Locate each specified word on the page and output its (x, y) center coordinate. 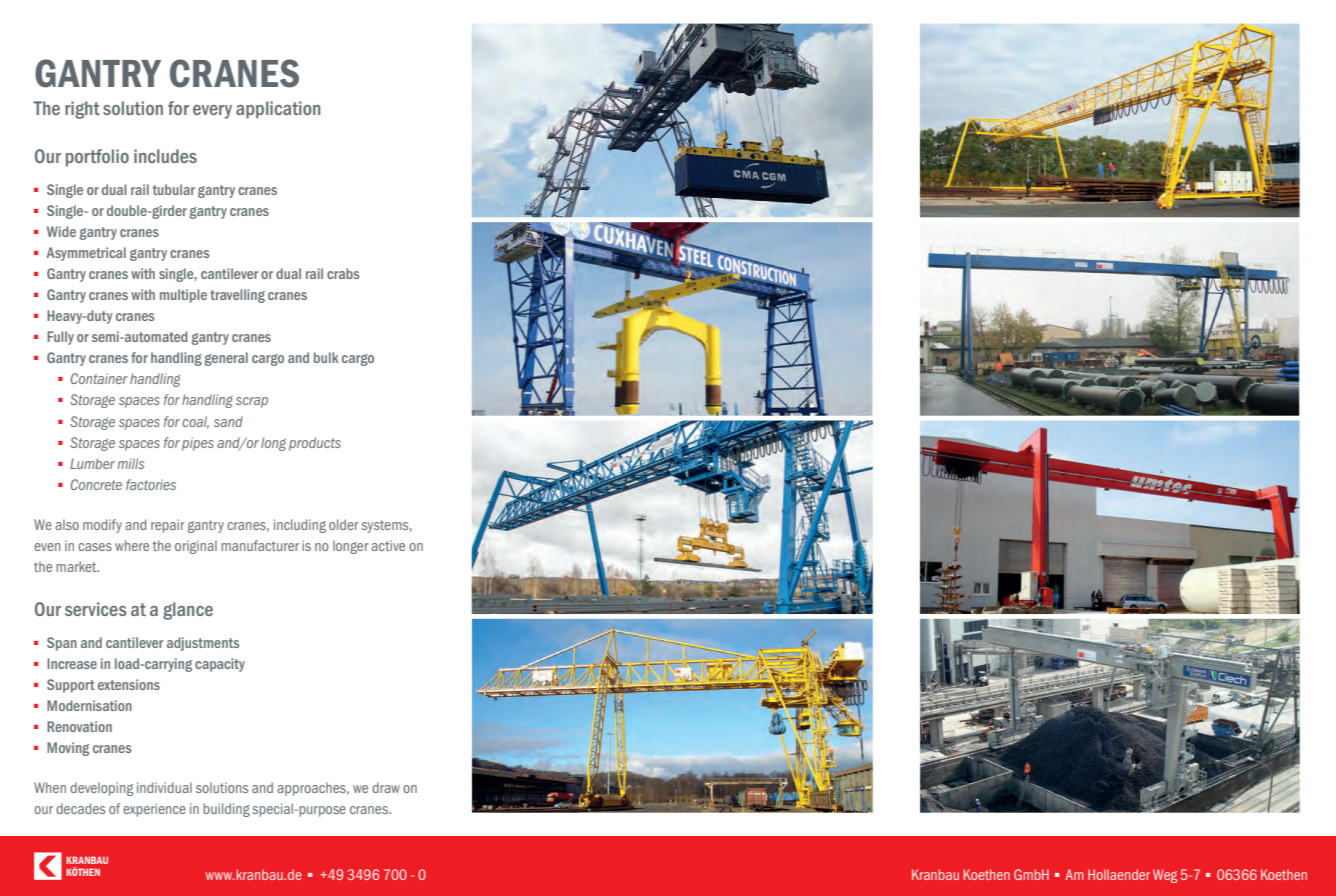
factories (151, 484)
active (388, 545)
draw (386, 787)
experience (154, 810)
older (344, 524)
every (212, 112)
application (278, 110)
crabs (343, 273)
